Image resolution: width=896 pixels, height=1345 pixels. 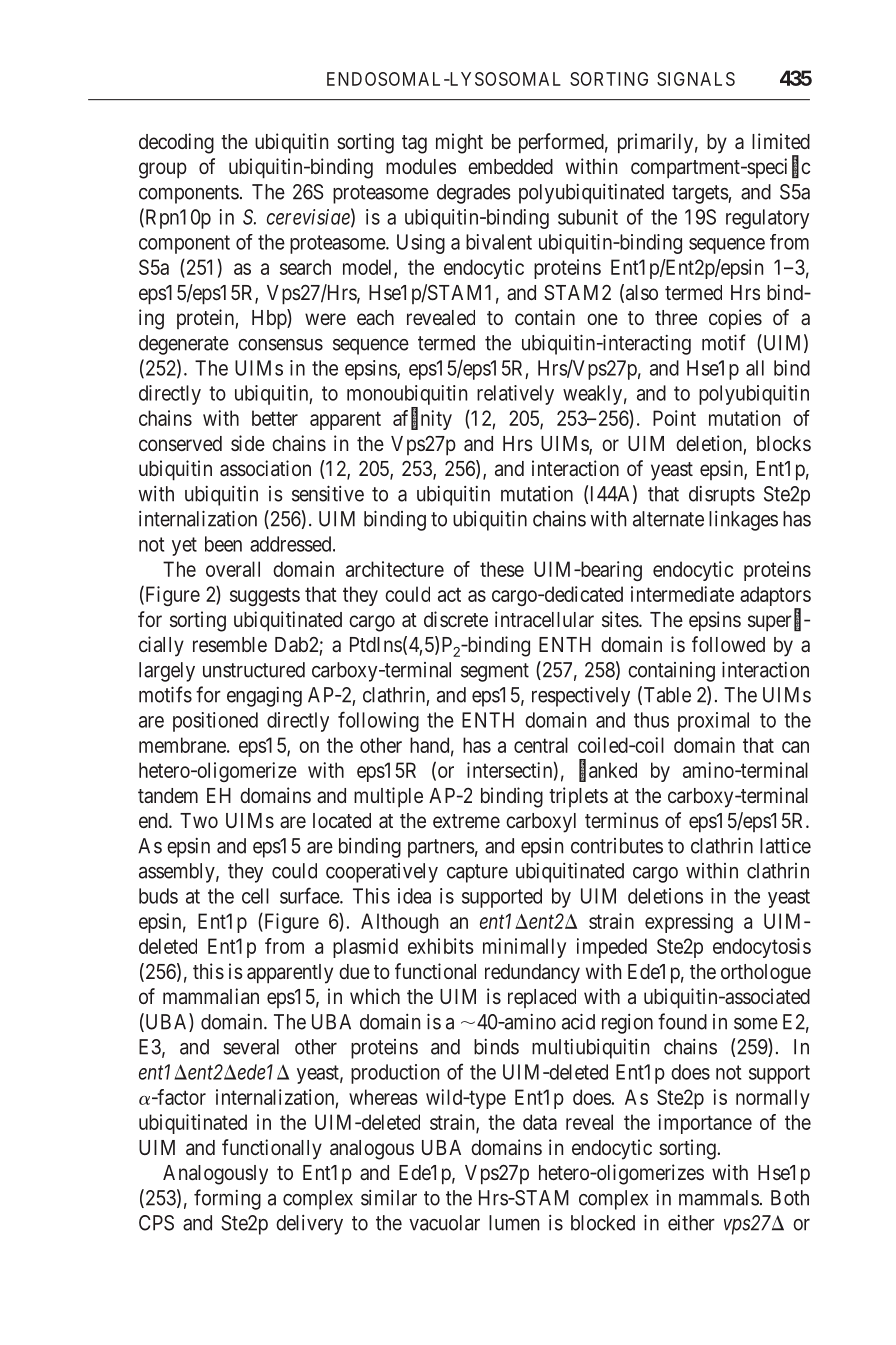 What do you see at coordinates (541, 745) in the document?
I see `central` at bounding box center [541, 745].
